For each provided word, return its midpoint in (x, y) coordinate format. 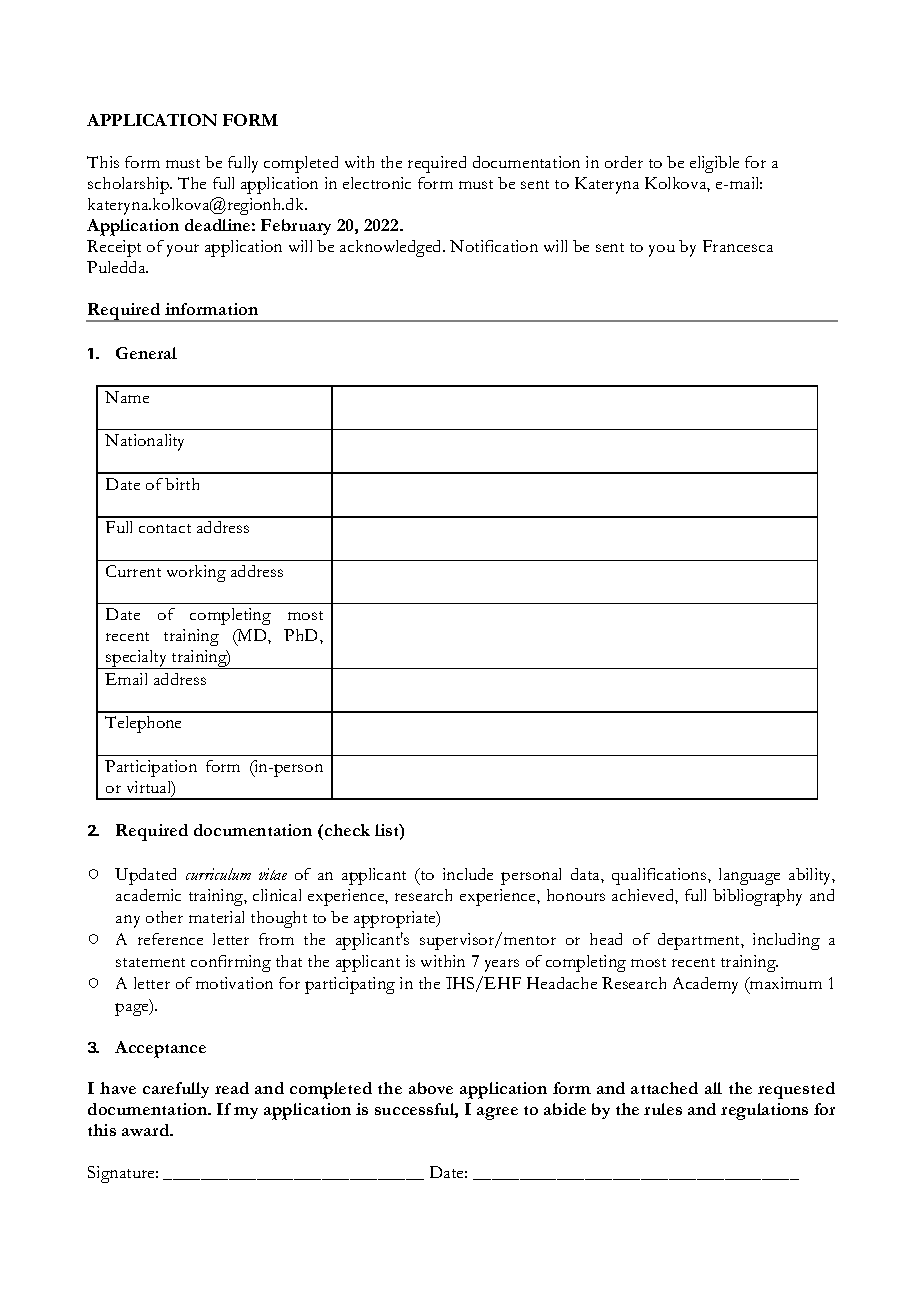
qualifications (660, 876)
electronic (377, 183)
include (468, 874)
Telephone (143, 724)
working (196, 573)
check (347, 830)
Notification (494, 246)
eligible (714, 164)
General (146, 353)
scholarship (130, 185)
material (216, 917)
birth (182, 484)
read (232, 1088)
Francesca (738, 246)
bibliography (757, 897)
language (749, 876)
